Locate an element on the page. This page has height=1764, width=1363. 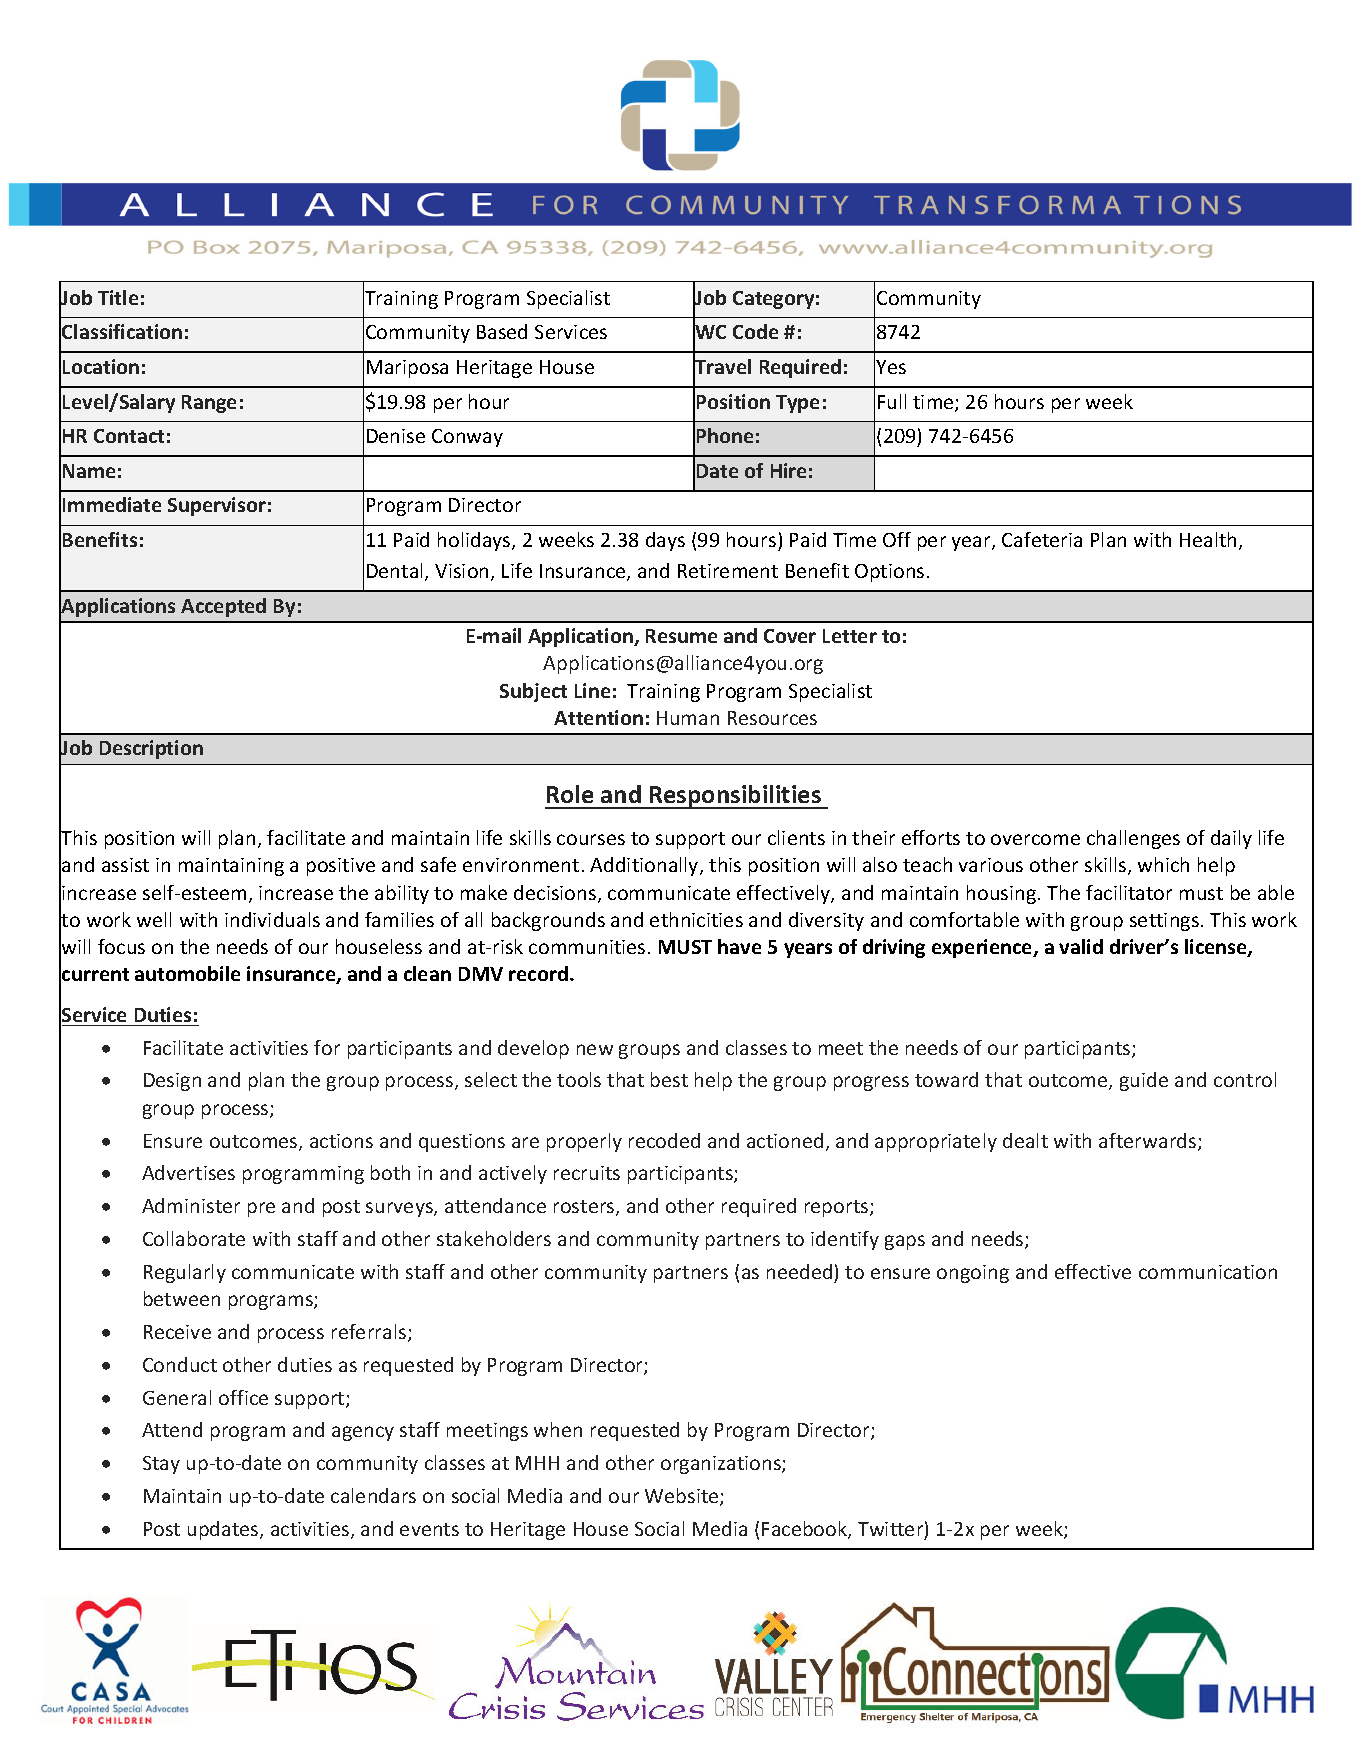
ethnicities is located at coordinates (696, 919).
